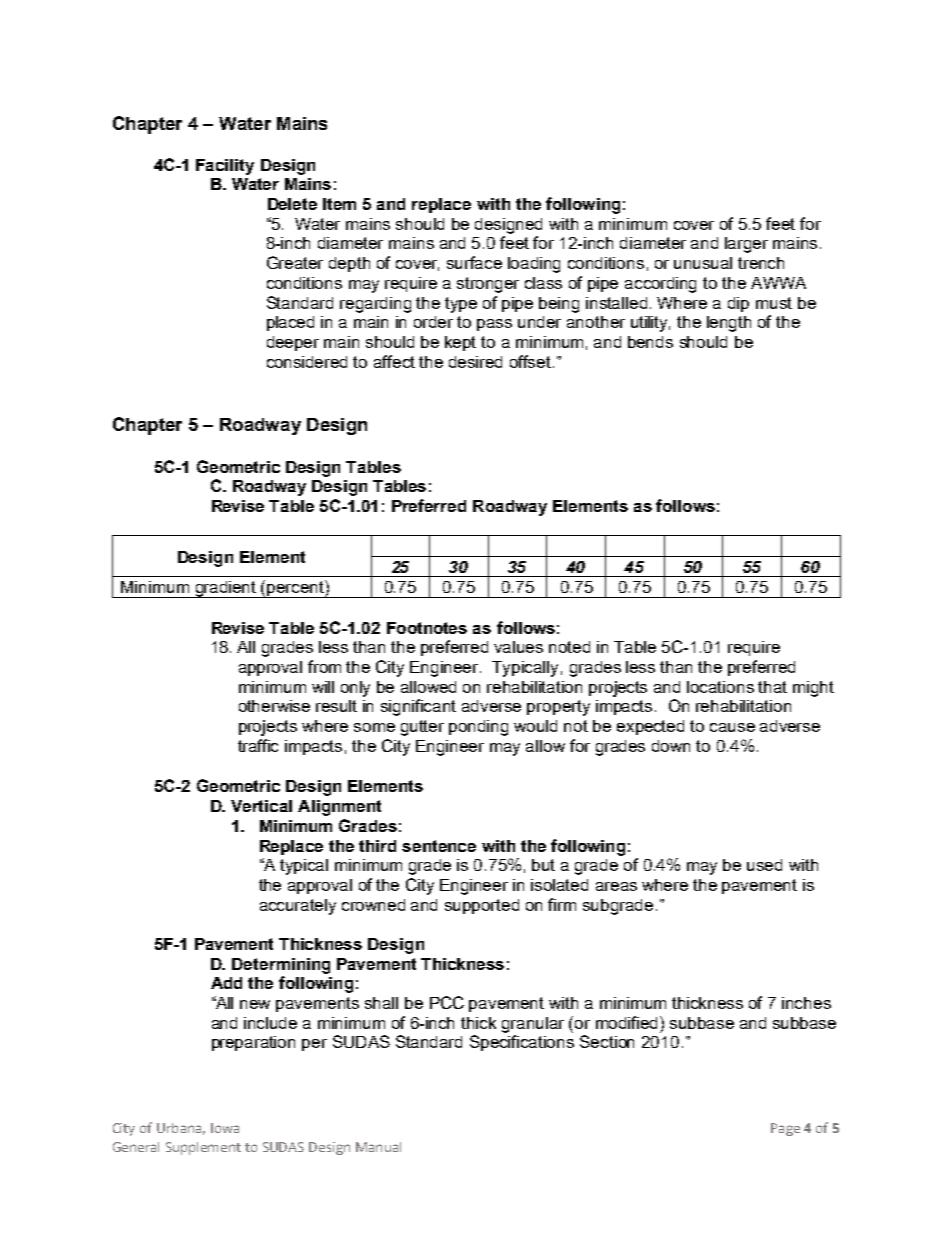  What do you see at coordinates (274, 706) in the screenshot?
I see `otherwise` at bounding box center [274, 706].
